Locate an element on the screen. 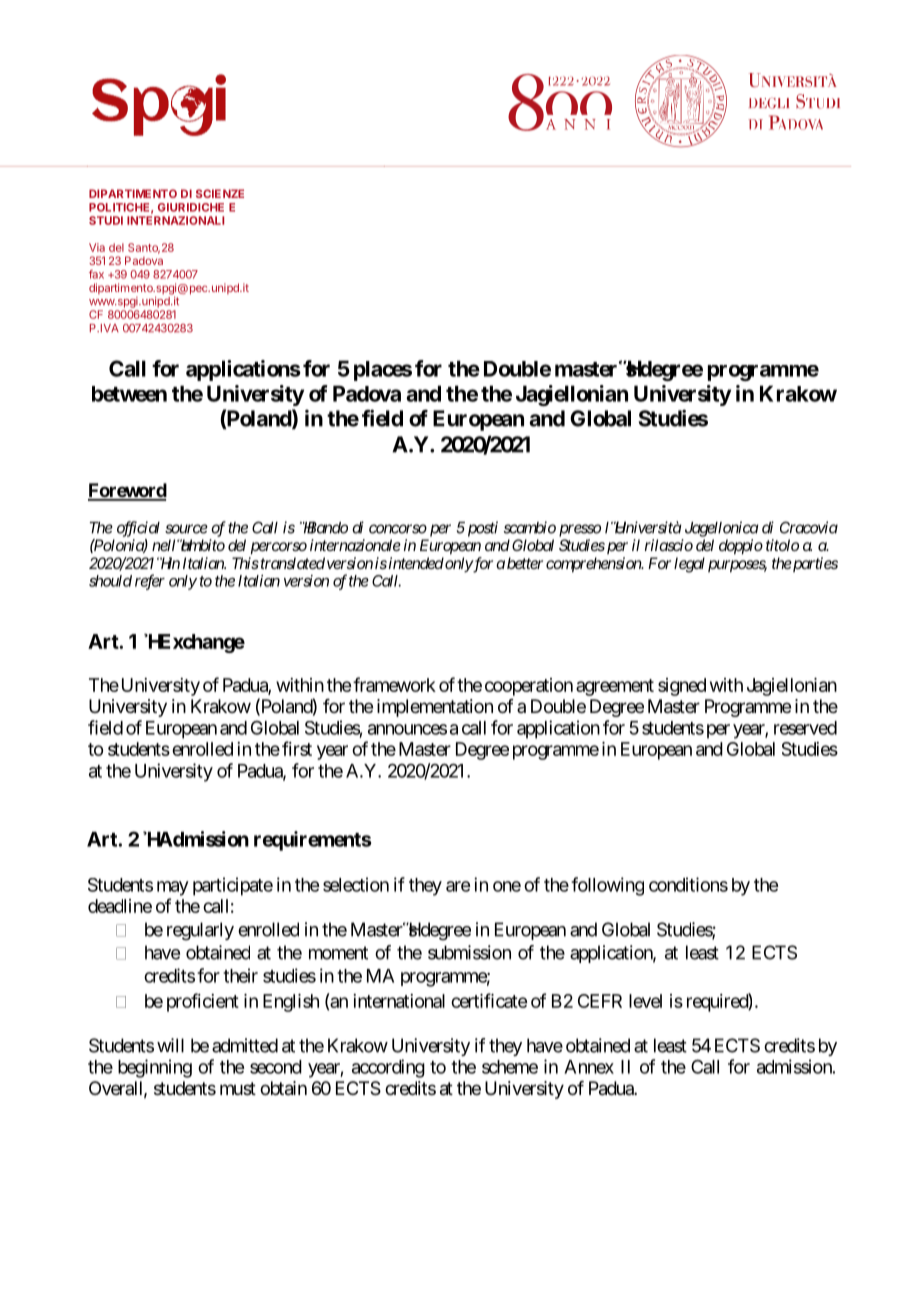 The height and width of the screenshot is (1308, 924). better is located at coordinates (525, 563).
